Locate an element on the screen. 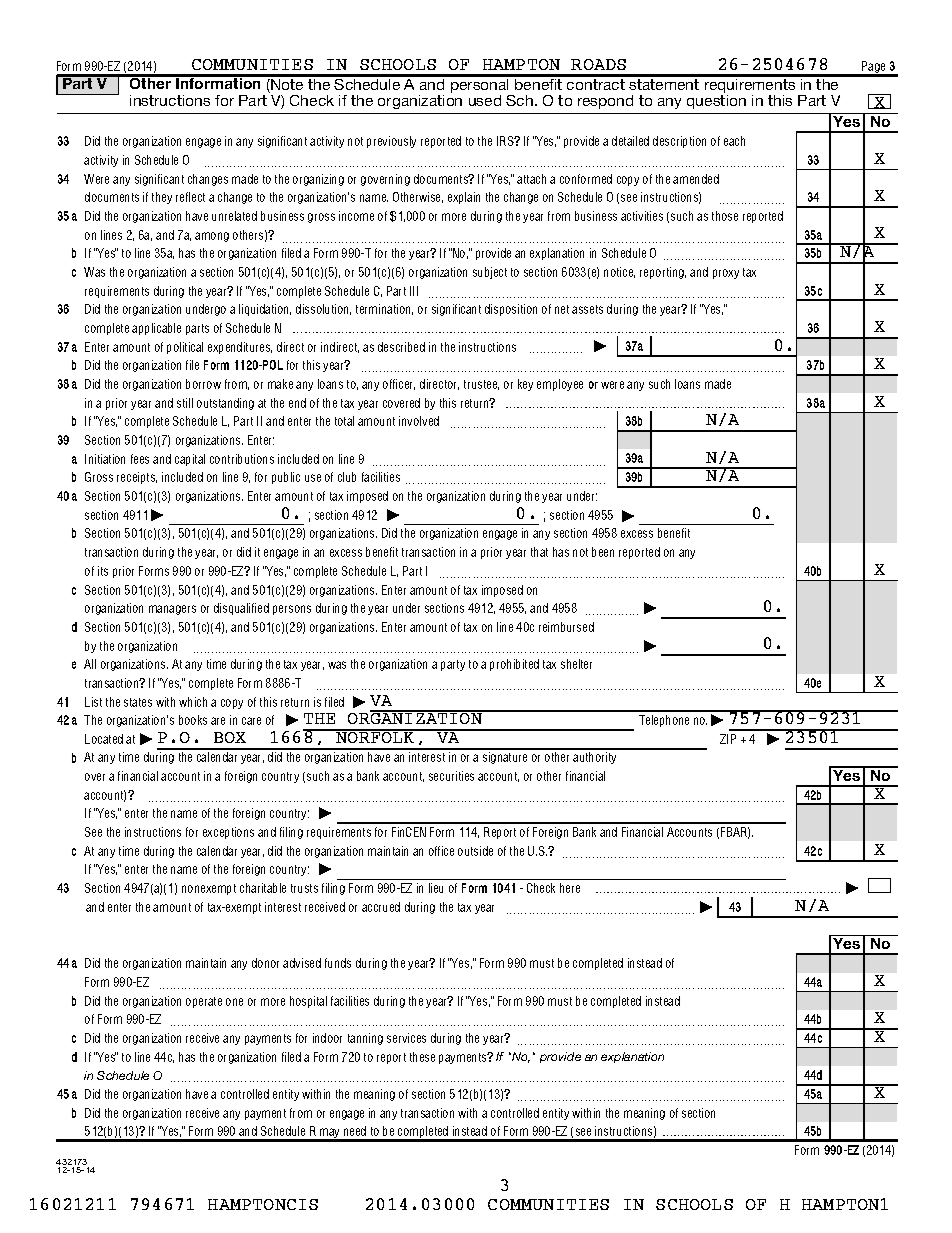 Image resolution: width=952 pixels, height=1233 pixels. reflect is located at coordinates (190, 197).
